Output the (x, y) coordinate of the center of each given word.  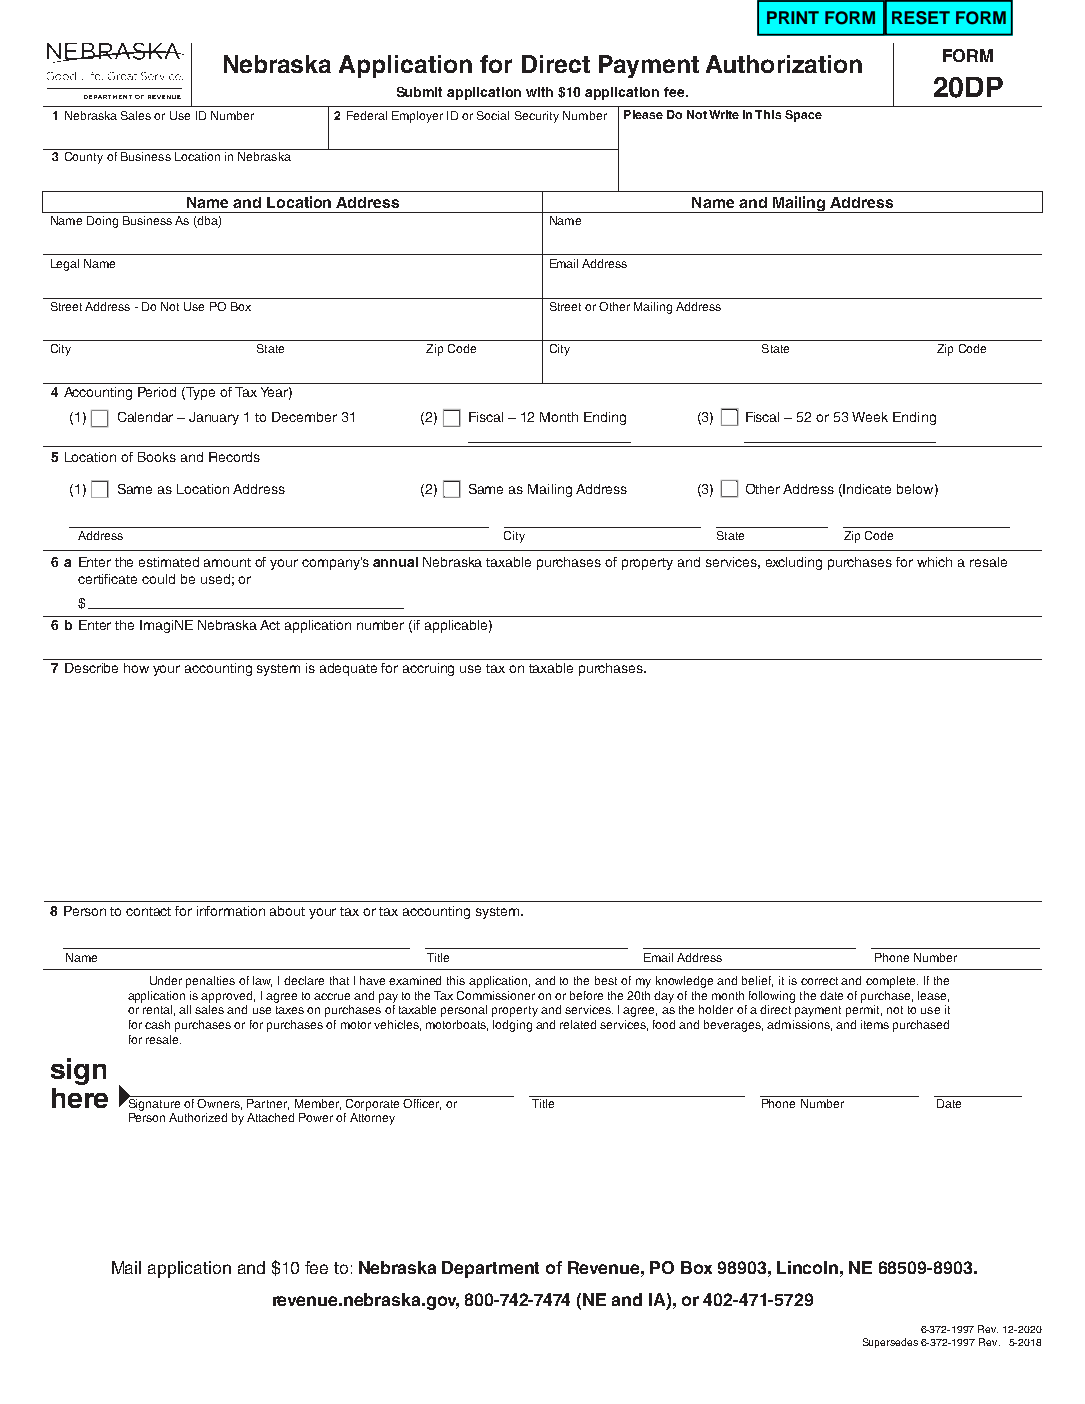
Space (803, 116)
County (84, 158)
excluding (794, 563)
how (136, 668)
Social (493, 115)
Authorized (198, 1117)
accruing (428, 669)
